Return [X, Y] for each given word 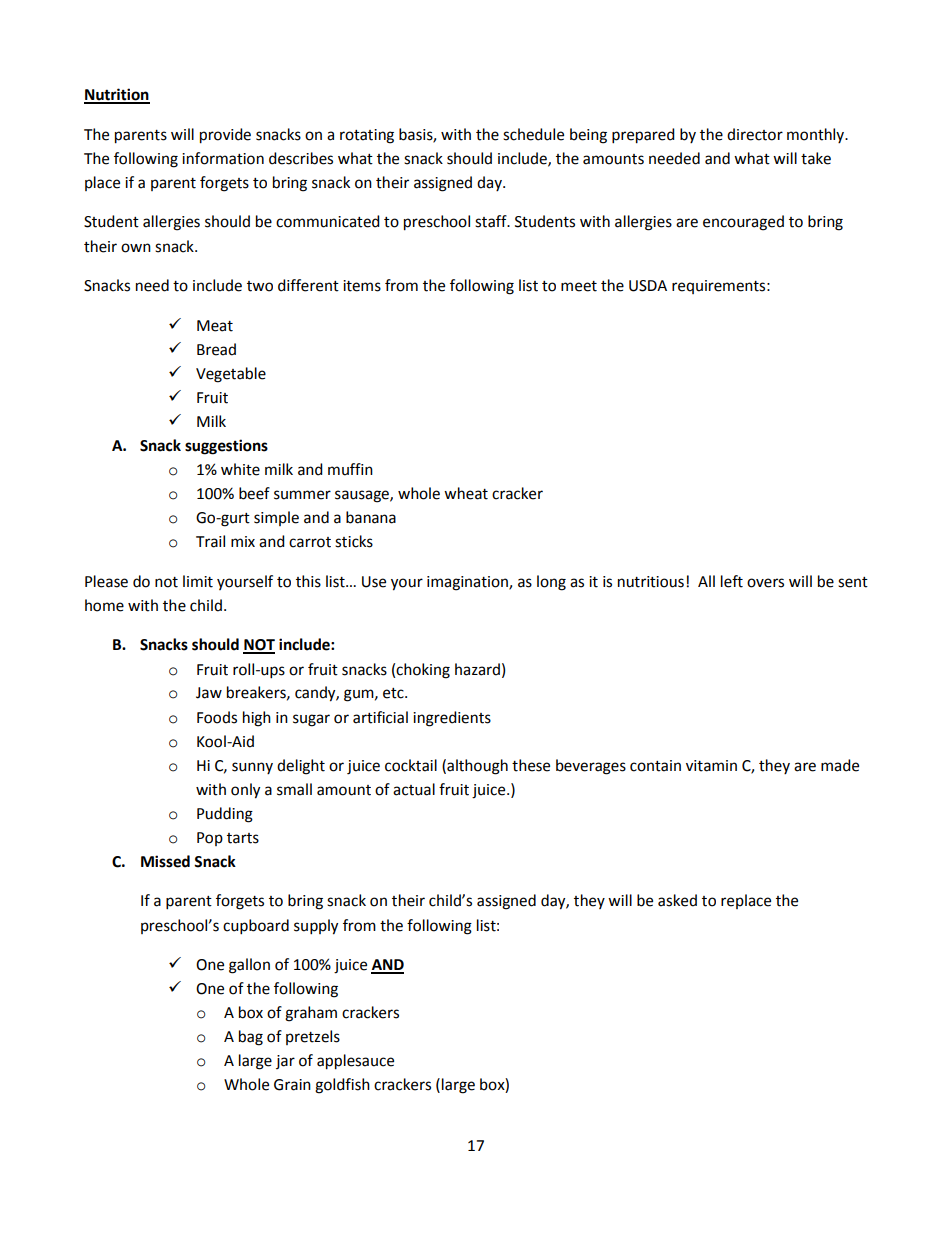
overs [765, 583]
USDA [648, 286]
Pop [210, 839]
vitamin [711, 766]
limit [198, 581]
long [551, 583]
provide [225, 136]
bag [251, 1038]
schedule [533, 134]
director [755, 134]
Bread [216, 349]
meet [579, 286]
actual [414, 789]
